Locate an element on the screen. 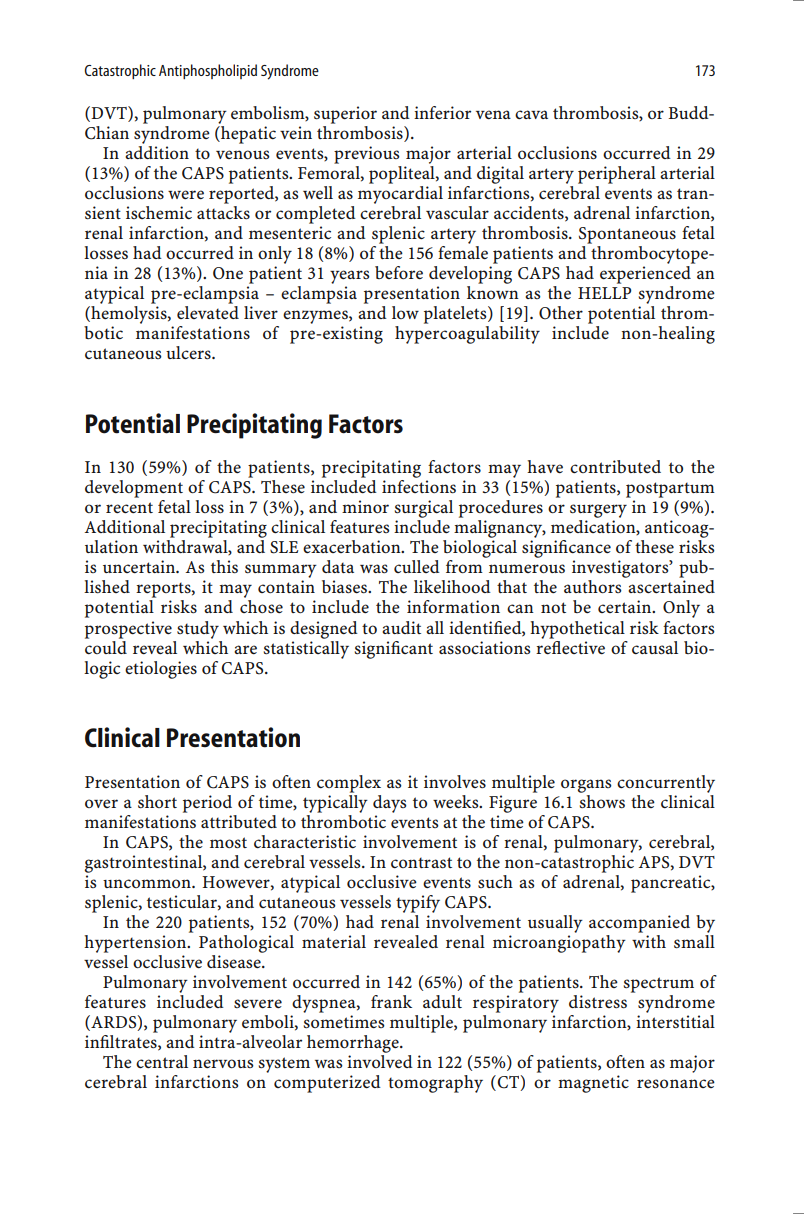 This screenshot has height=1214, width=804. previous is located at coordinates (367, 155).
